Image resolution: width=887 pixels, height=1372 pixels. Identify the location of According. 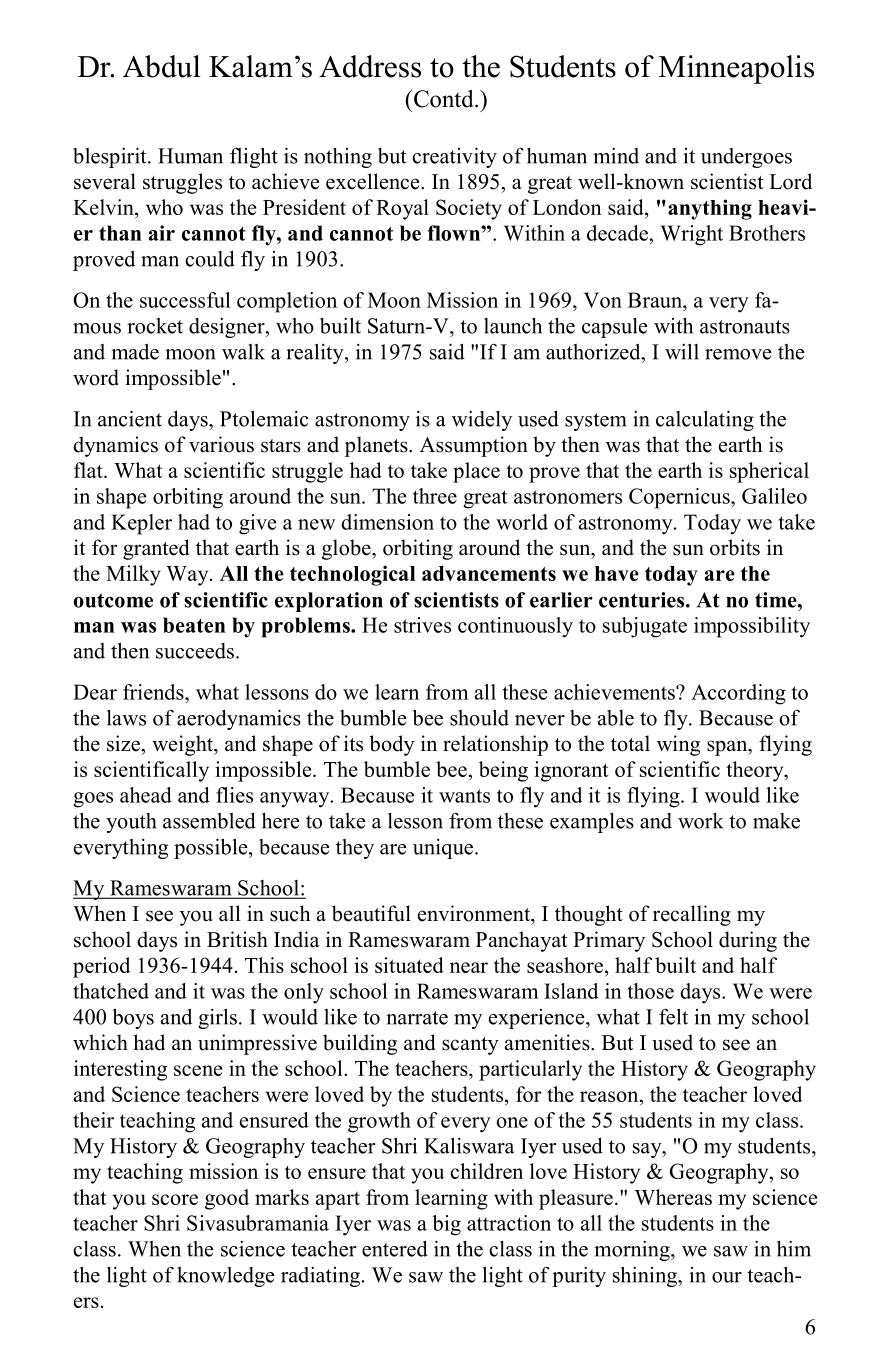
(738, 694).
